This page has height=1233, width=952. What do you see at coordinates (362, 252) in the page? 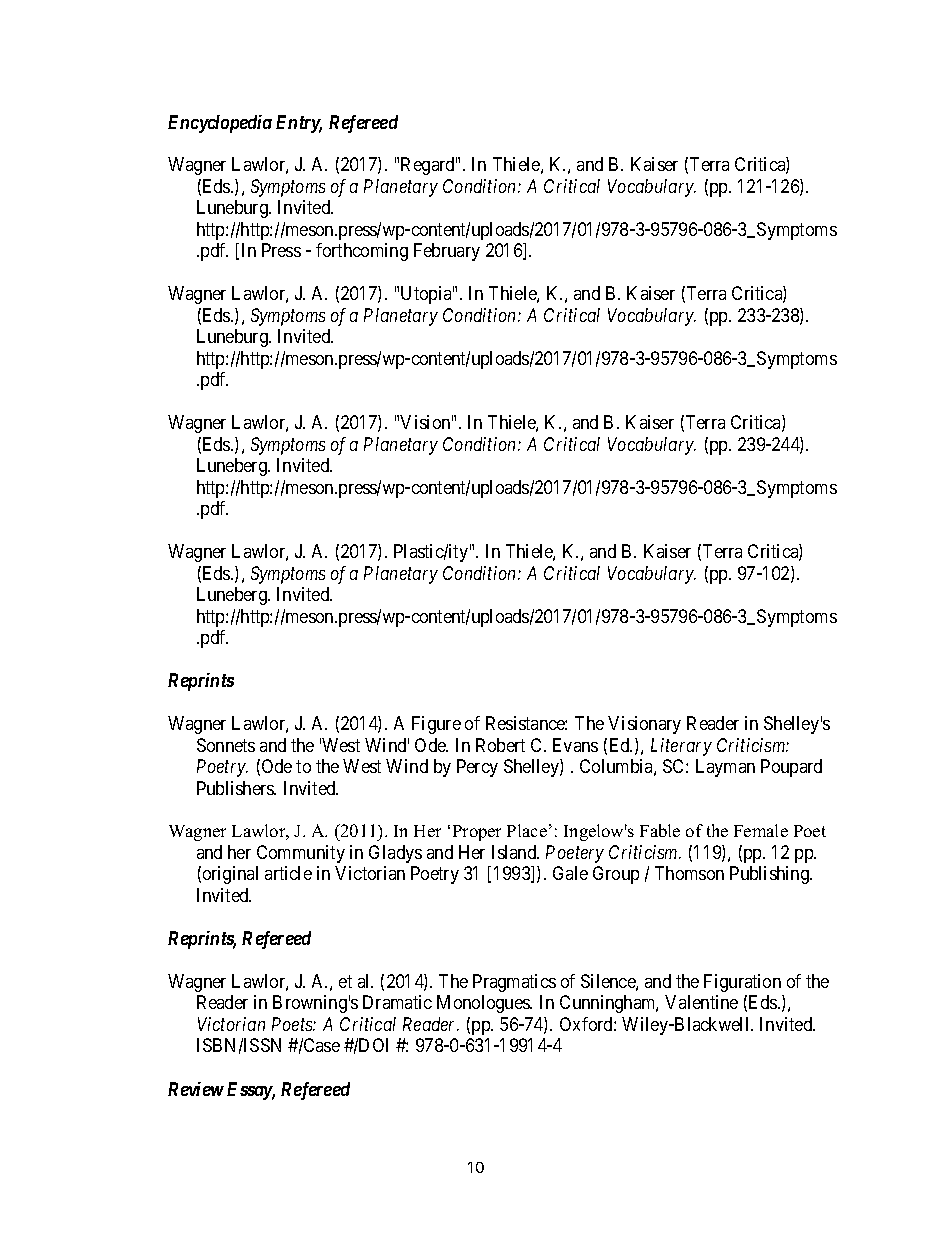
I see `forthcoming` at bounding box center [362, 252].
